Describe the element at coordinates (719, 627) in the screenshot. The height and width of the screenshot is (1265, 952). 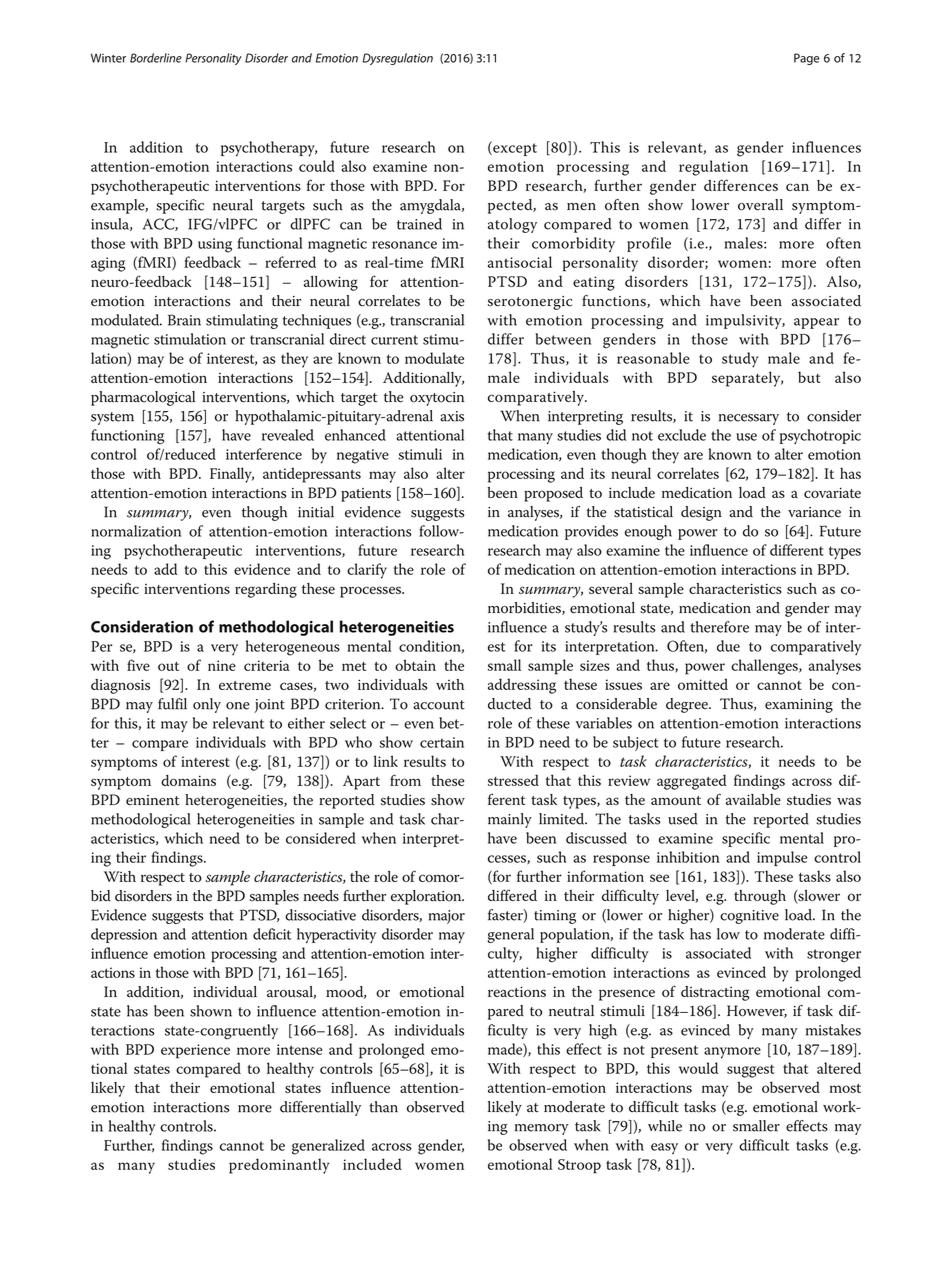
I see `therefore` at that location.
